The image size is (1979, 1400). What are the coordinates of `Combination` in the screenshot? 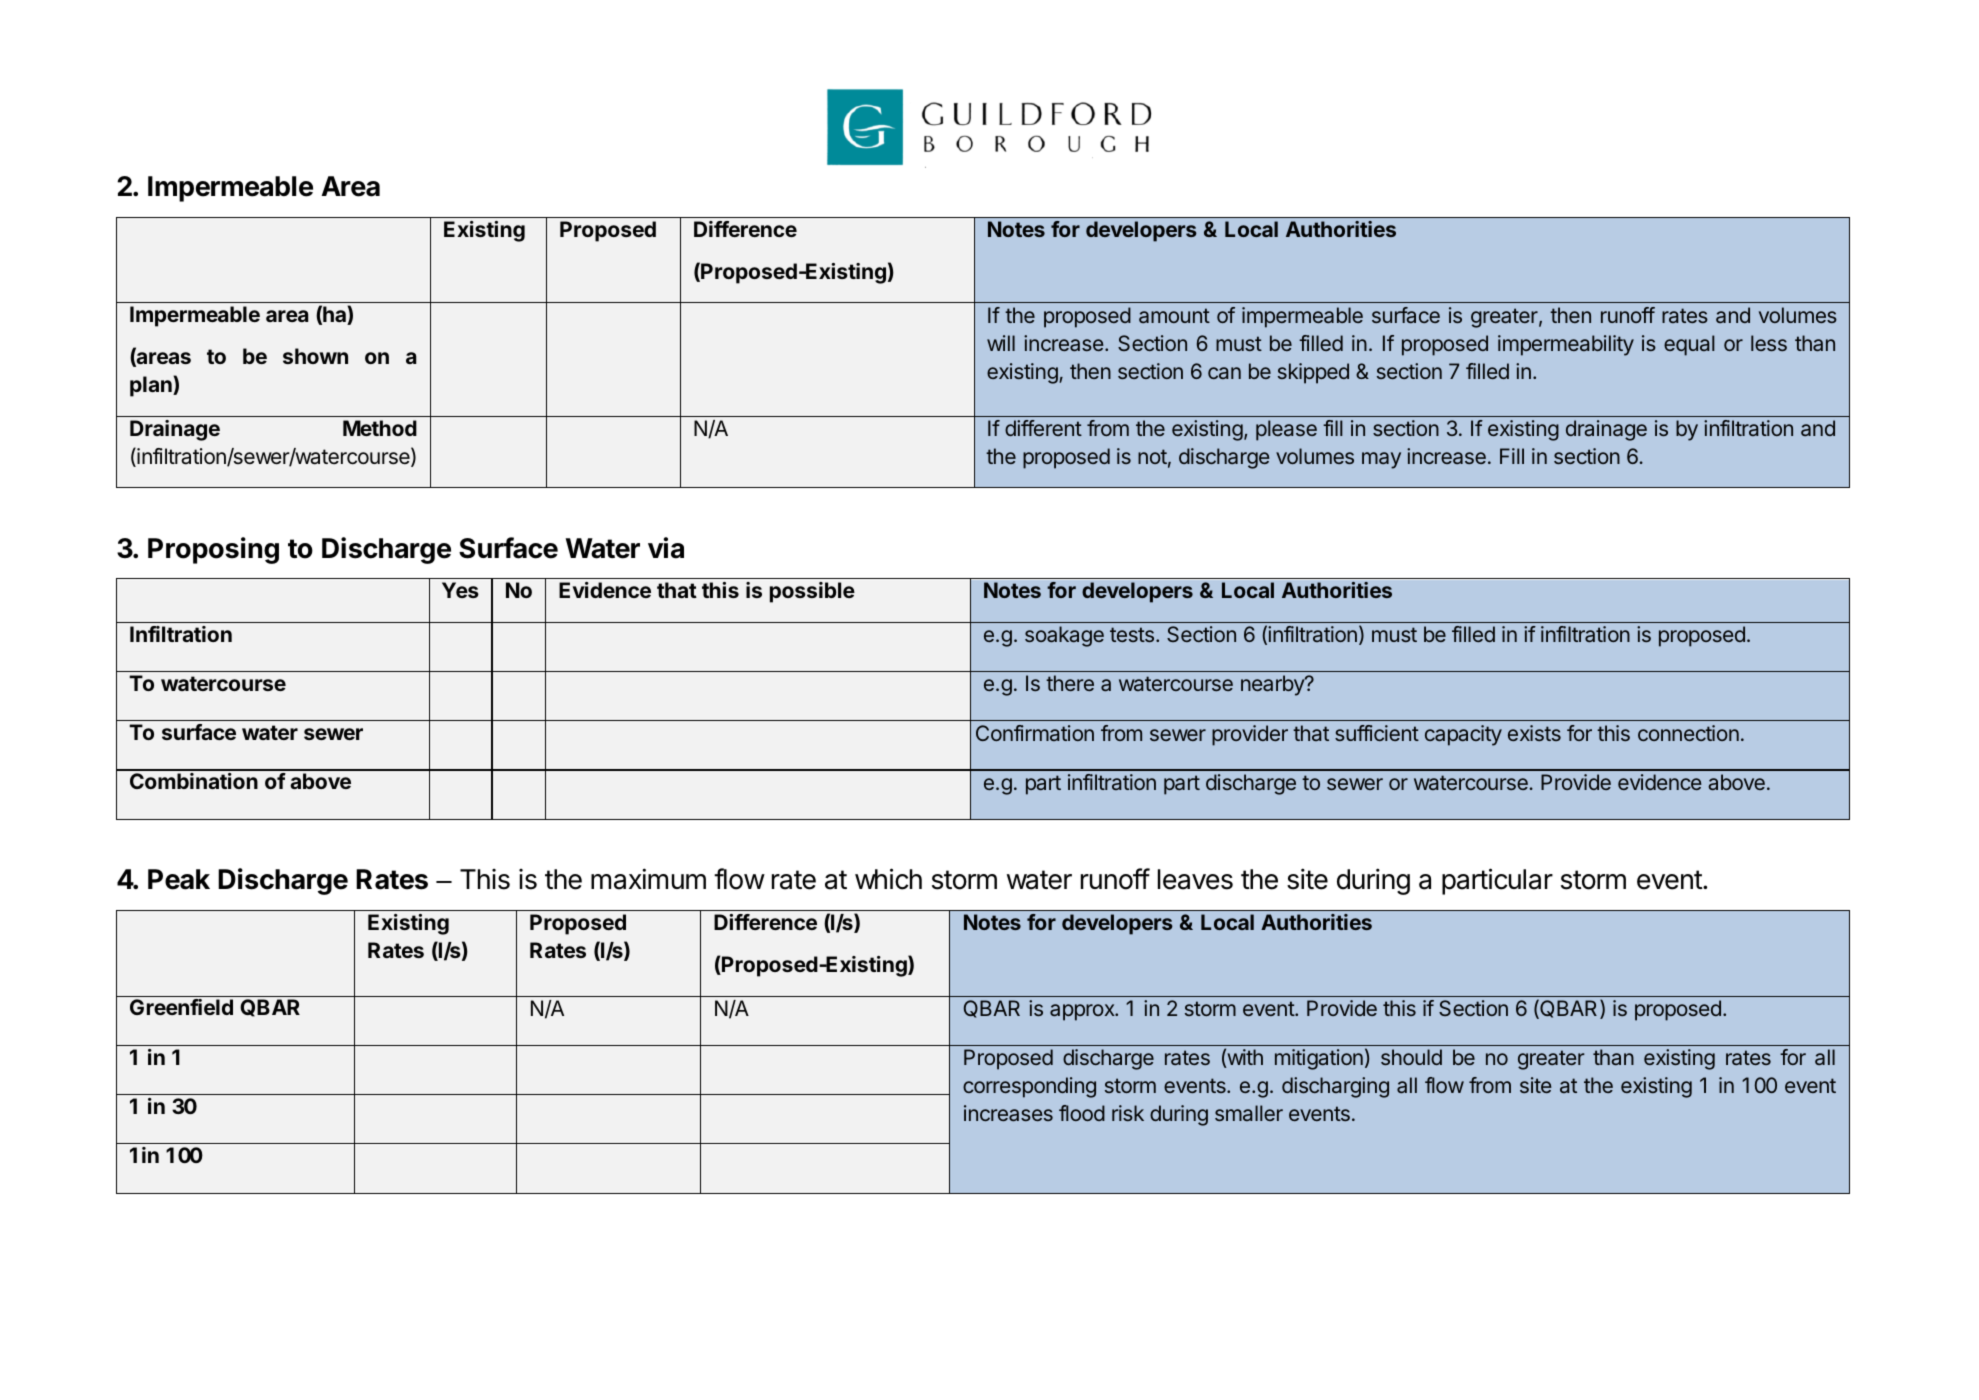 It's located at (194, 781).
